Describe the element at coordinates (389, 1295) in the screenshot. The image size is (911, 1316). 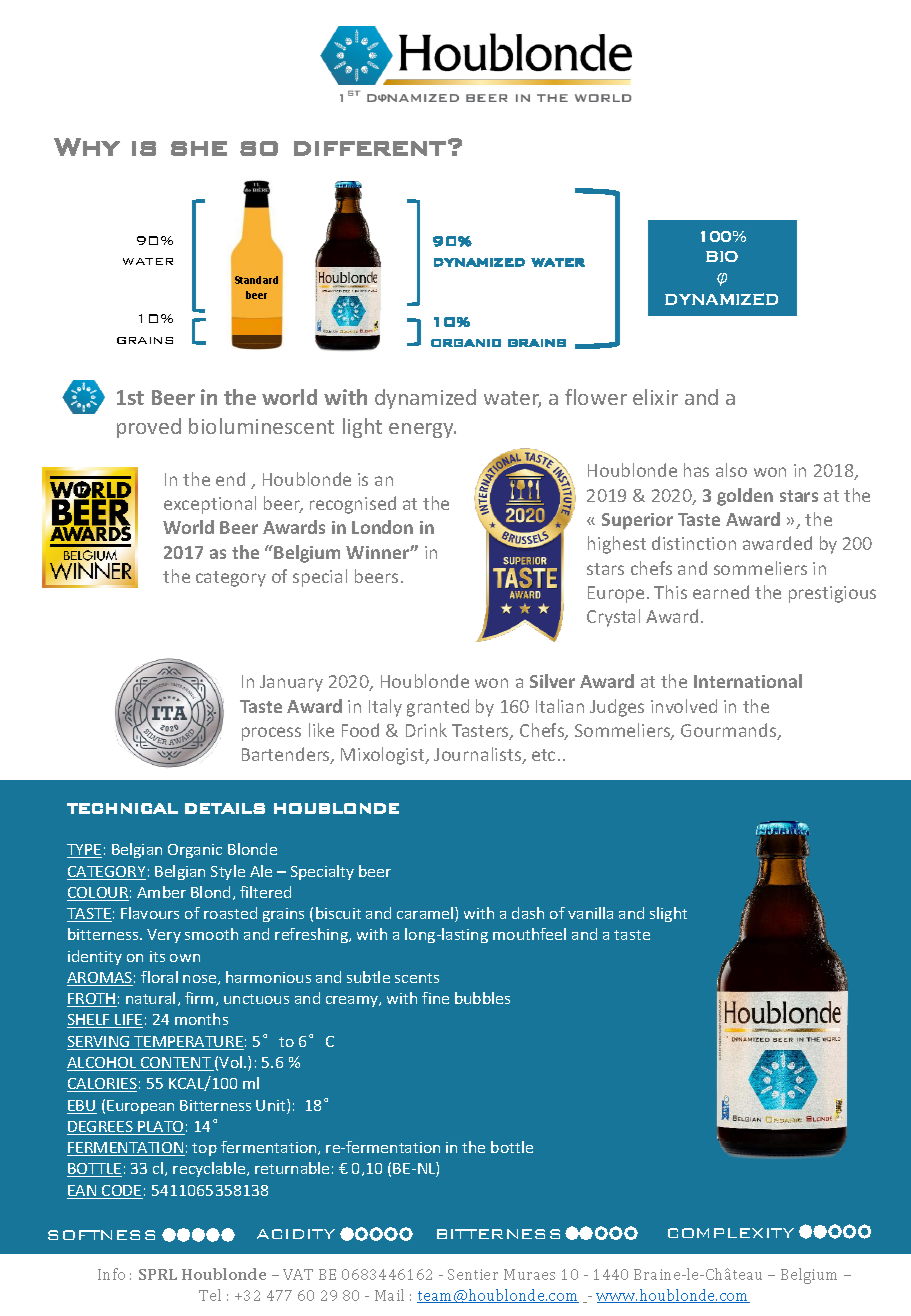
I see `Mail` at that location.
